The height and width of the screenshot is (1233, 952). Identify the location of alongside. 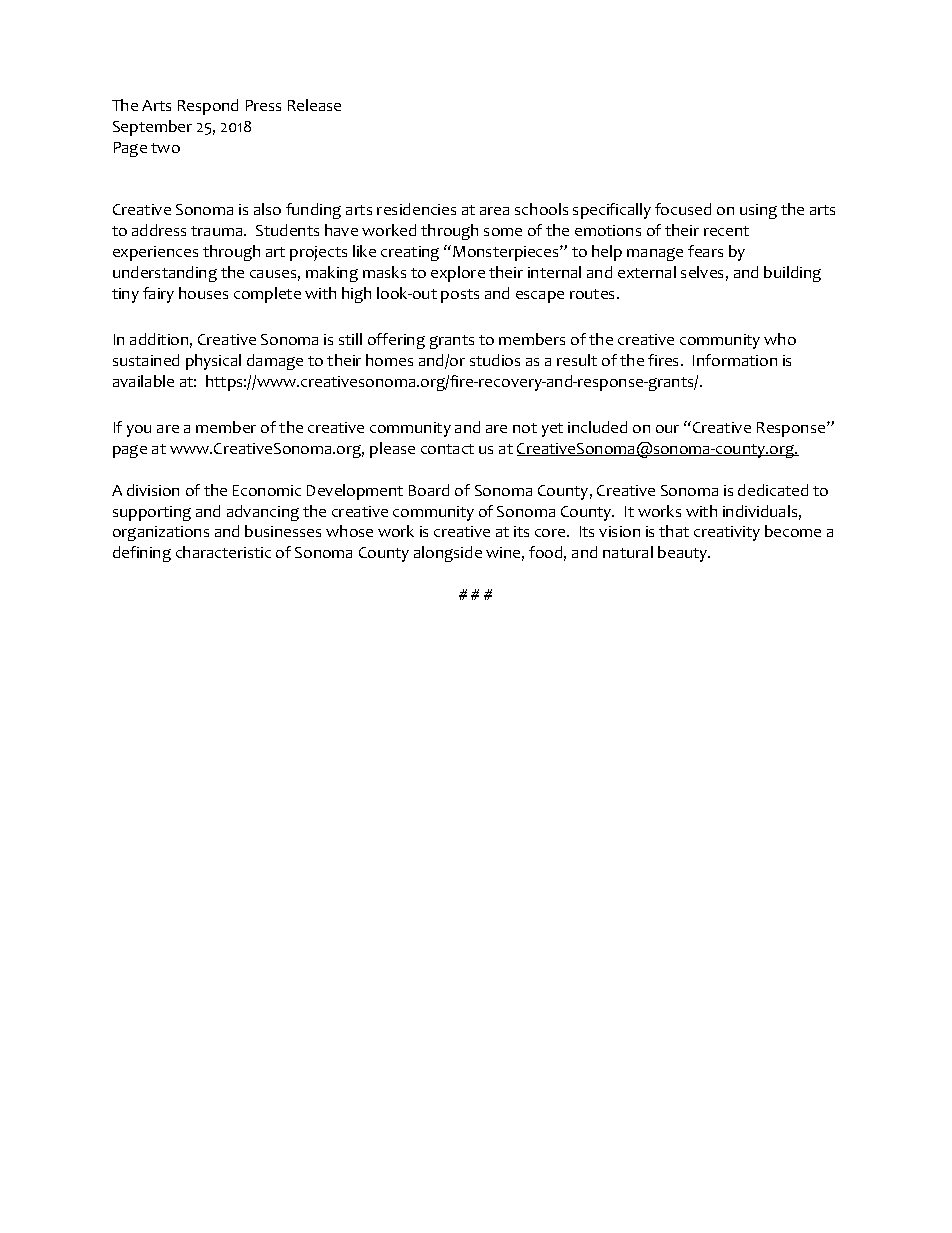
(448, 554).
